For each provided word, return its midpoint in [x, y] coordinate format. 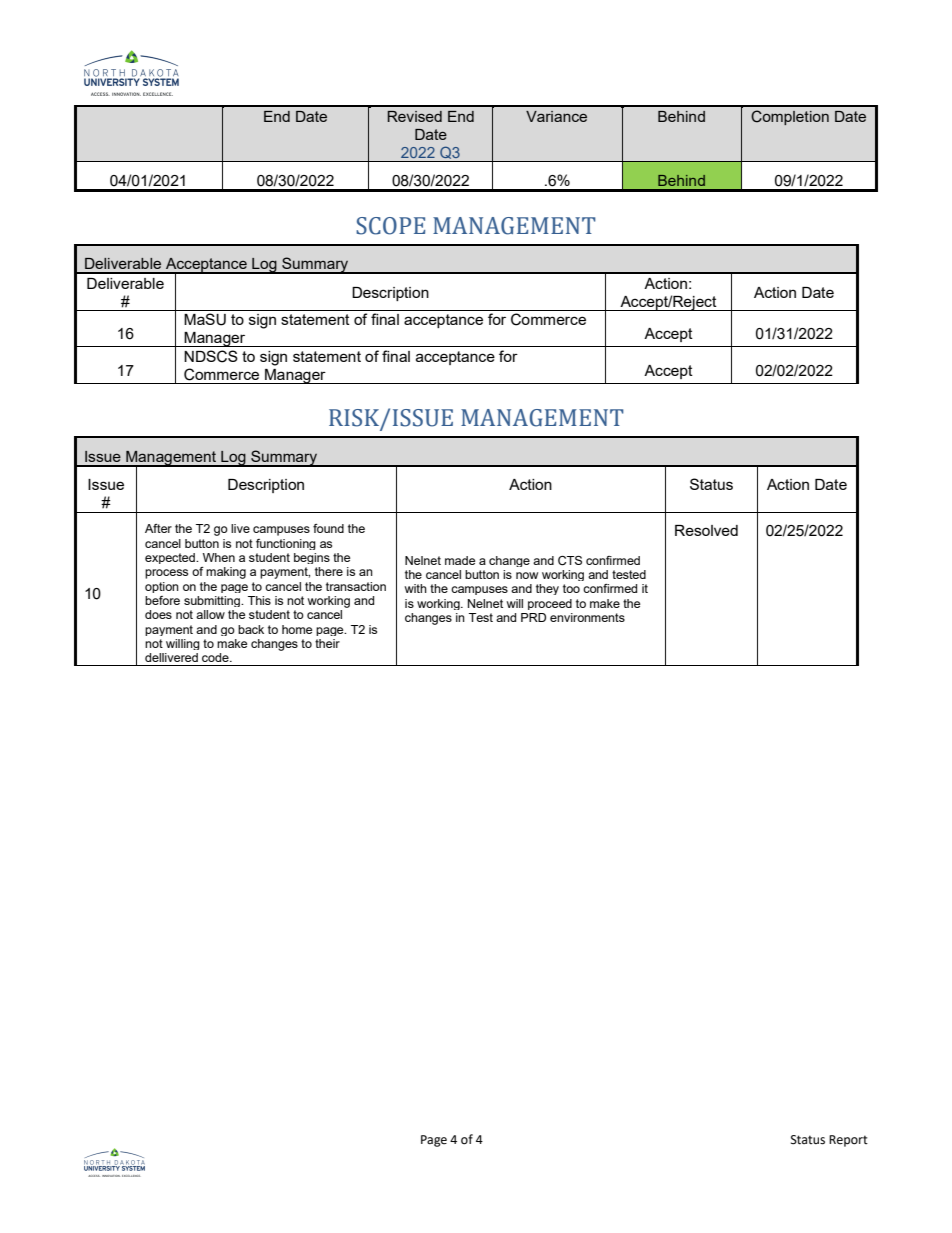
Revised [414, 116]
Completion [790, 117]
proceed [550, 604]
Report [848, 1141]
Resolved [706, 530]
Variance [556, 116]
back [251, 629]
